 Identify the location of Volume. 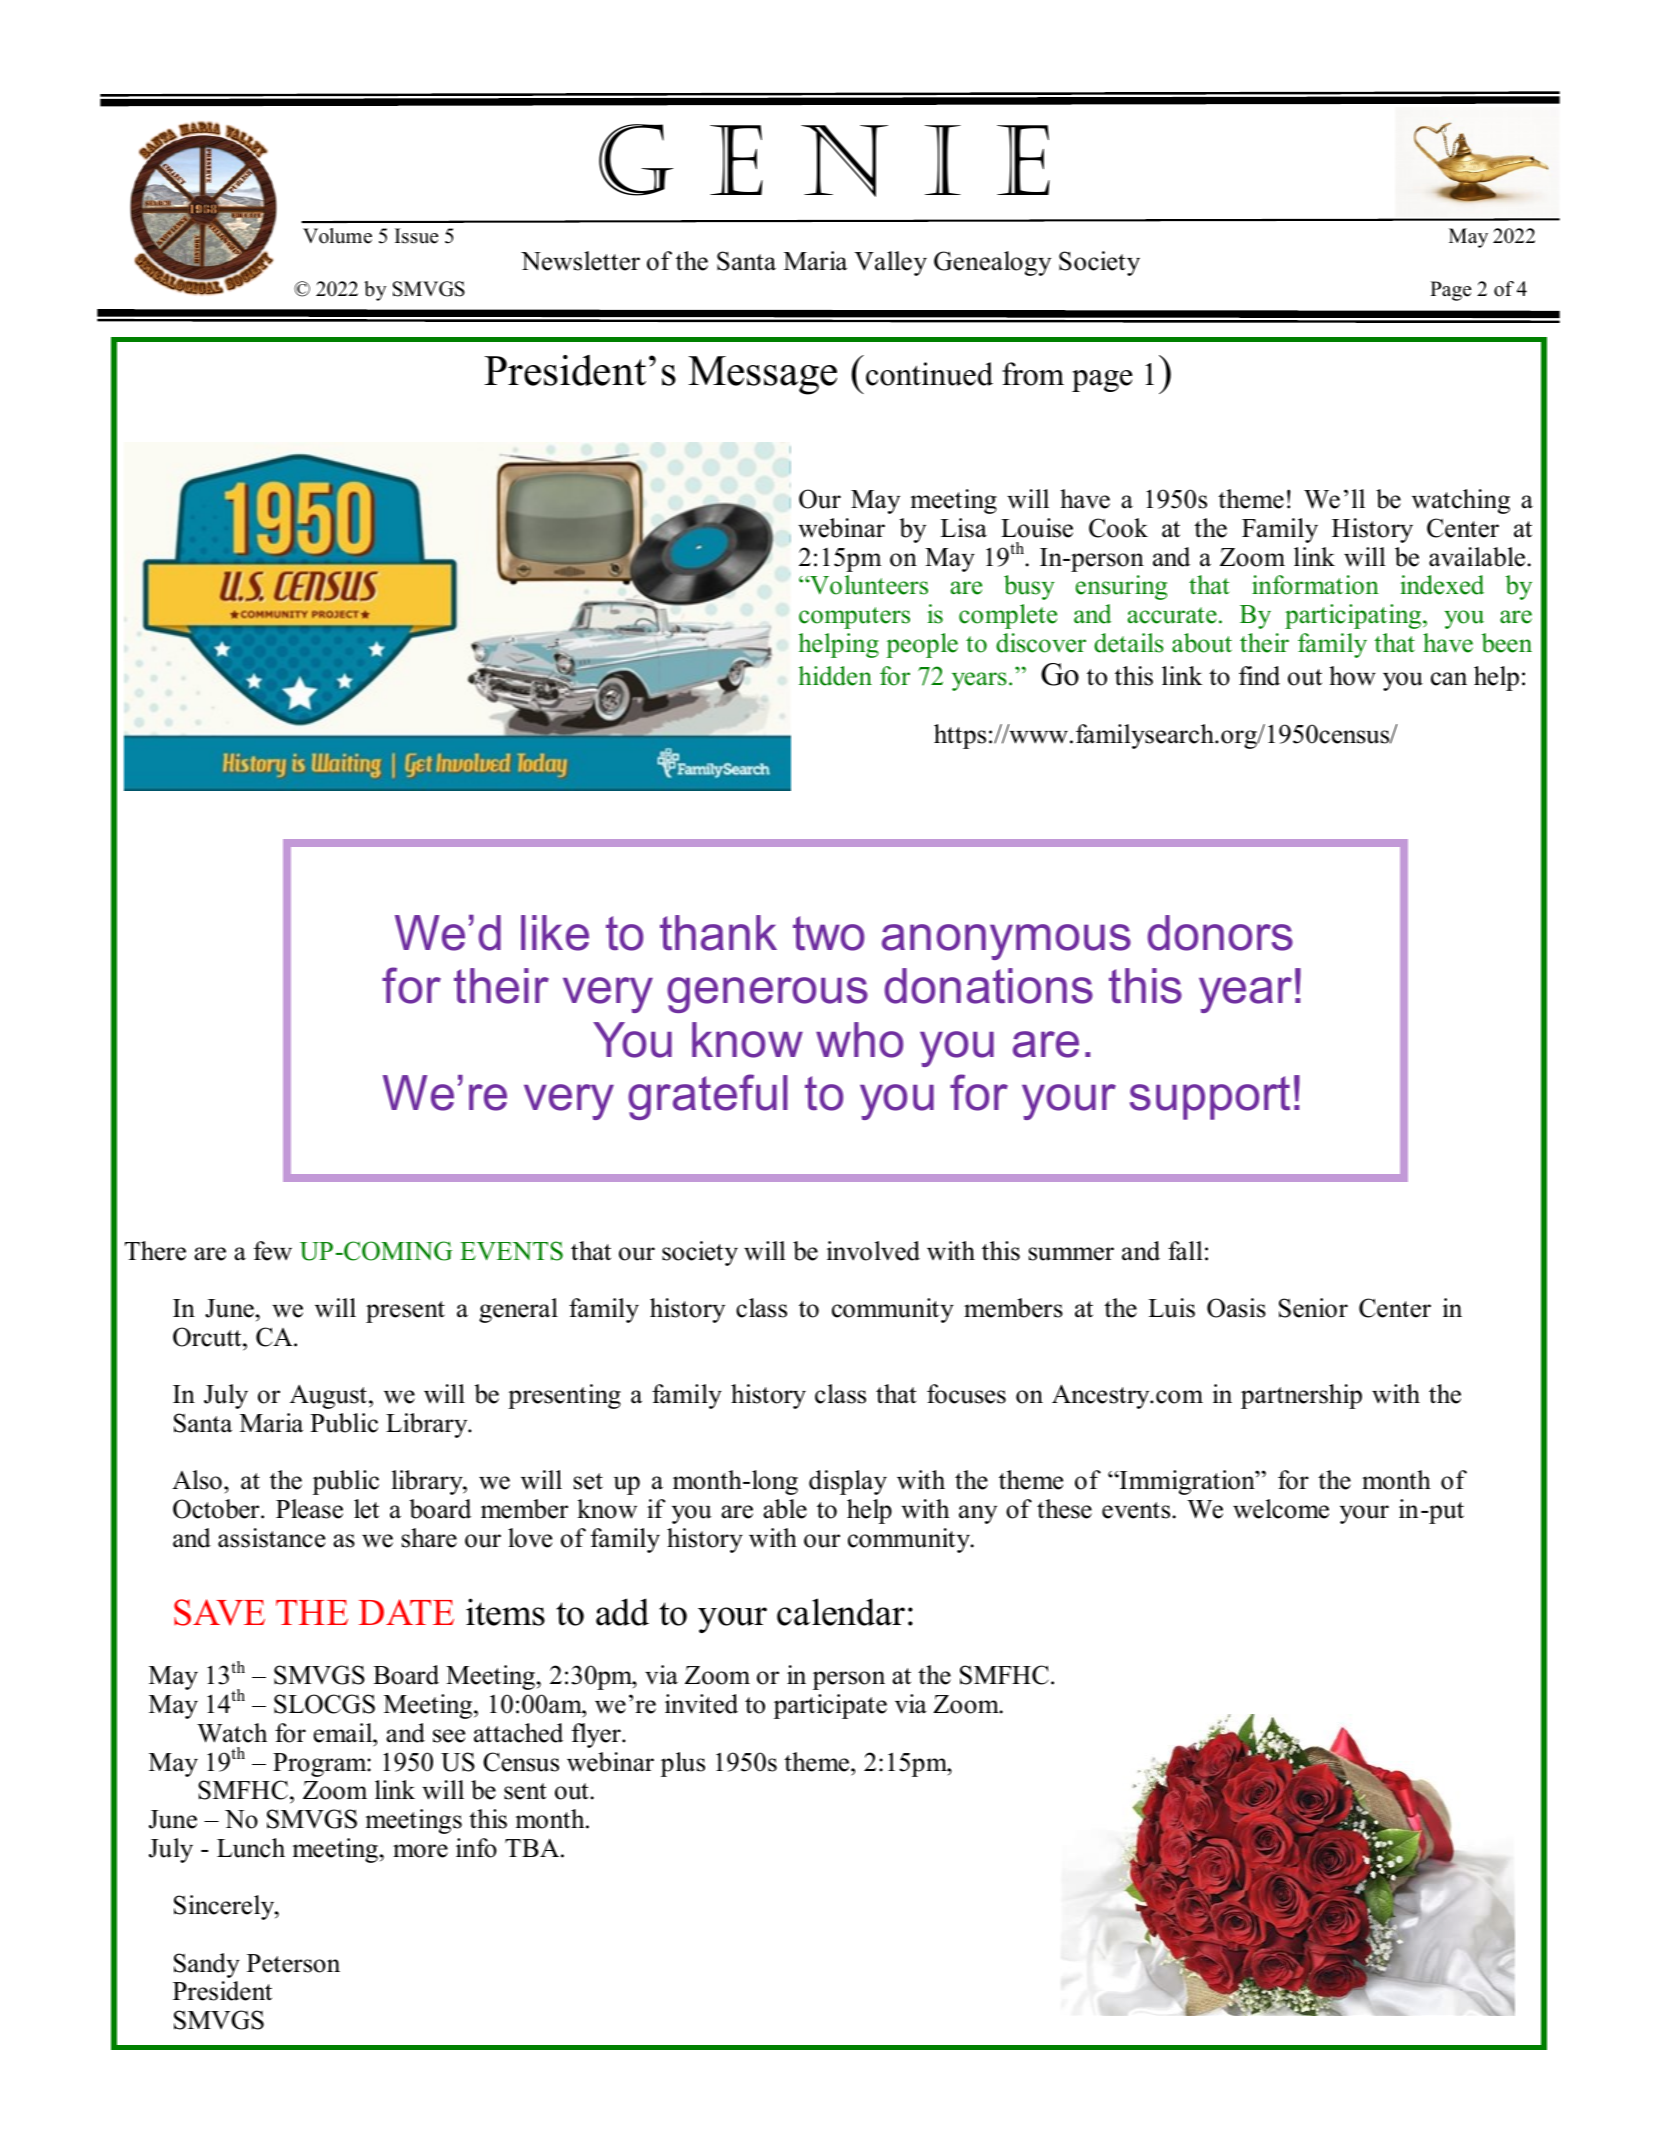
(337, 236).
